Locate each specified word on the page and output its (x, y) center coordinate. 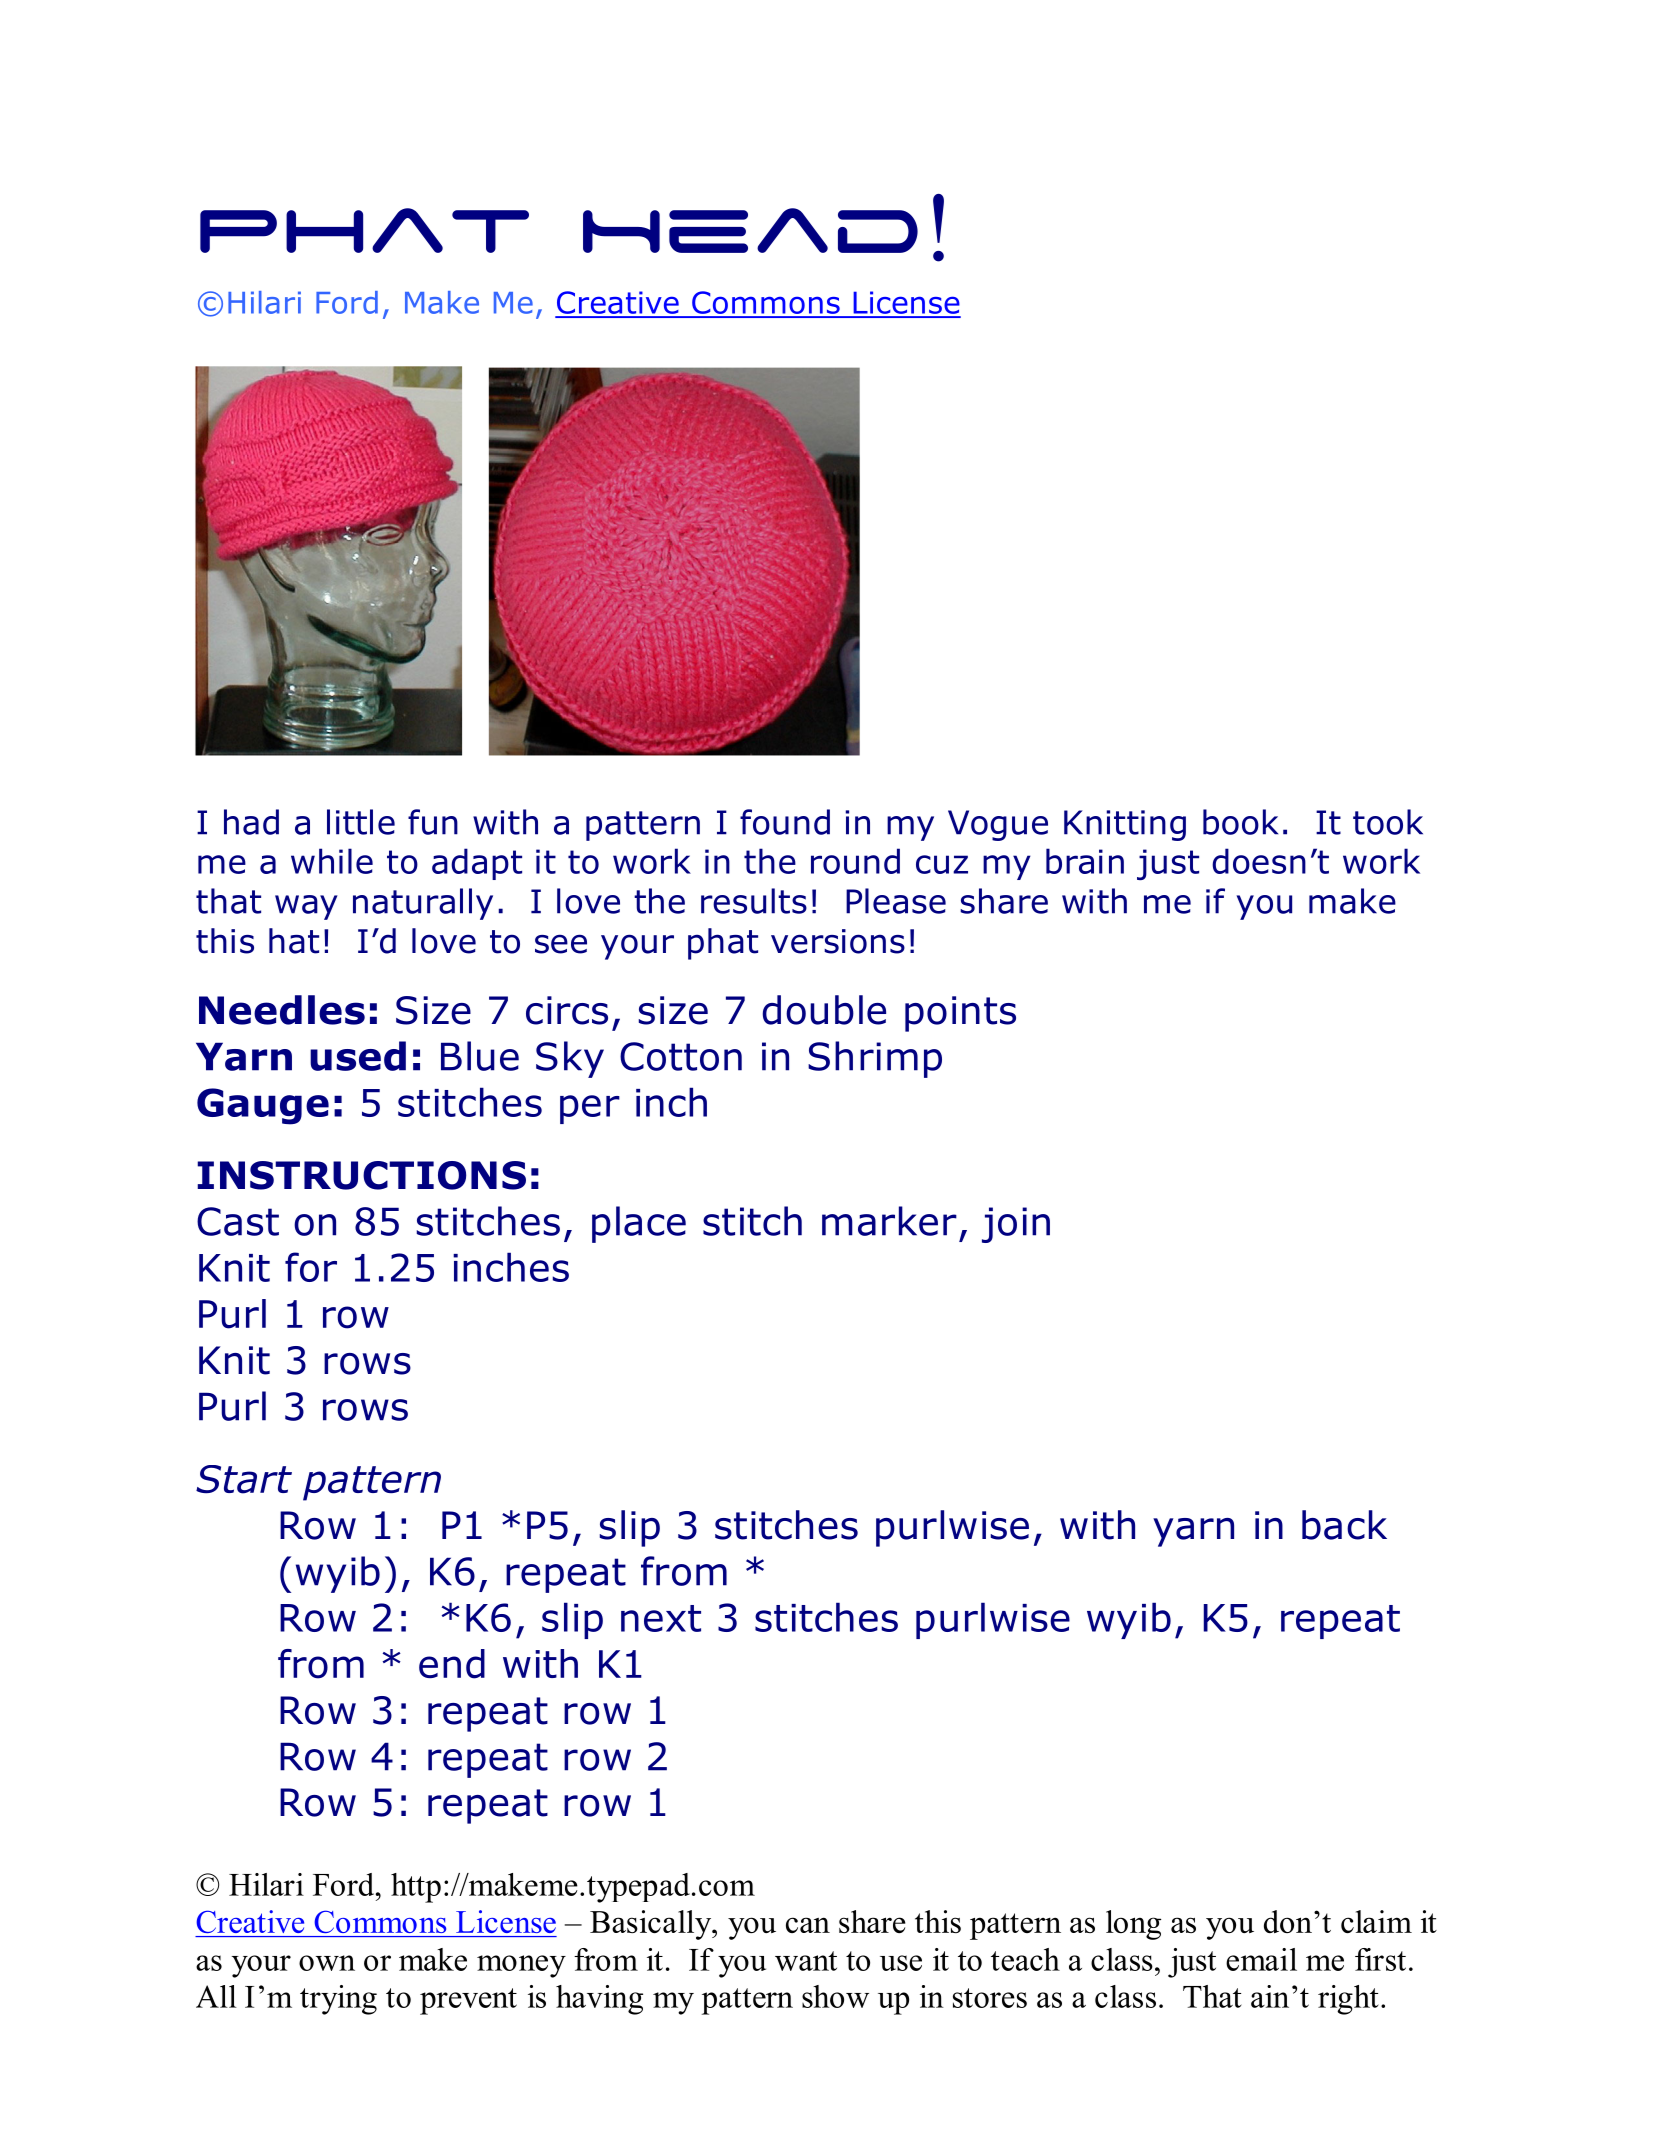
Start (244, 1479)
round (855, 861)
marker (889, 1221)
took (1388, 822)
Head (750, 230)
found (785, 822)
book (1240, 822)
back (1344, 1525)
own (327, 1963)
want (806, 1961)
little (361, 822)
